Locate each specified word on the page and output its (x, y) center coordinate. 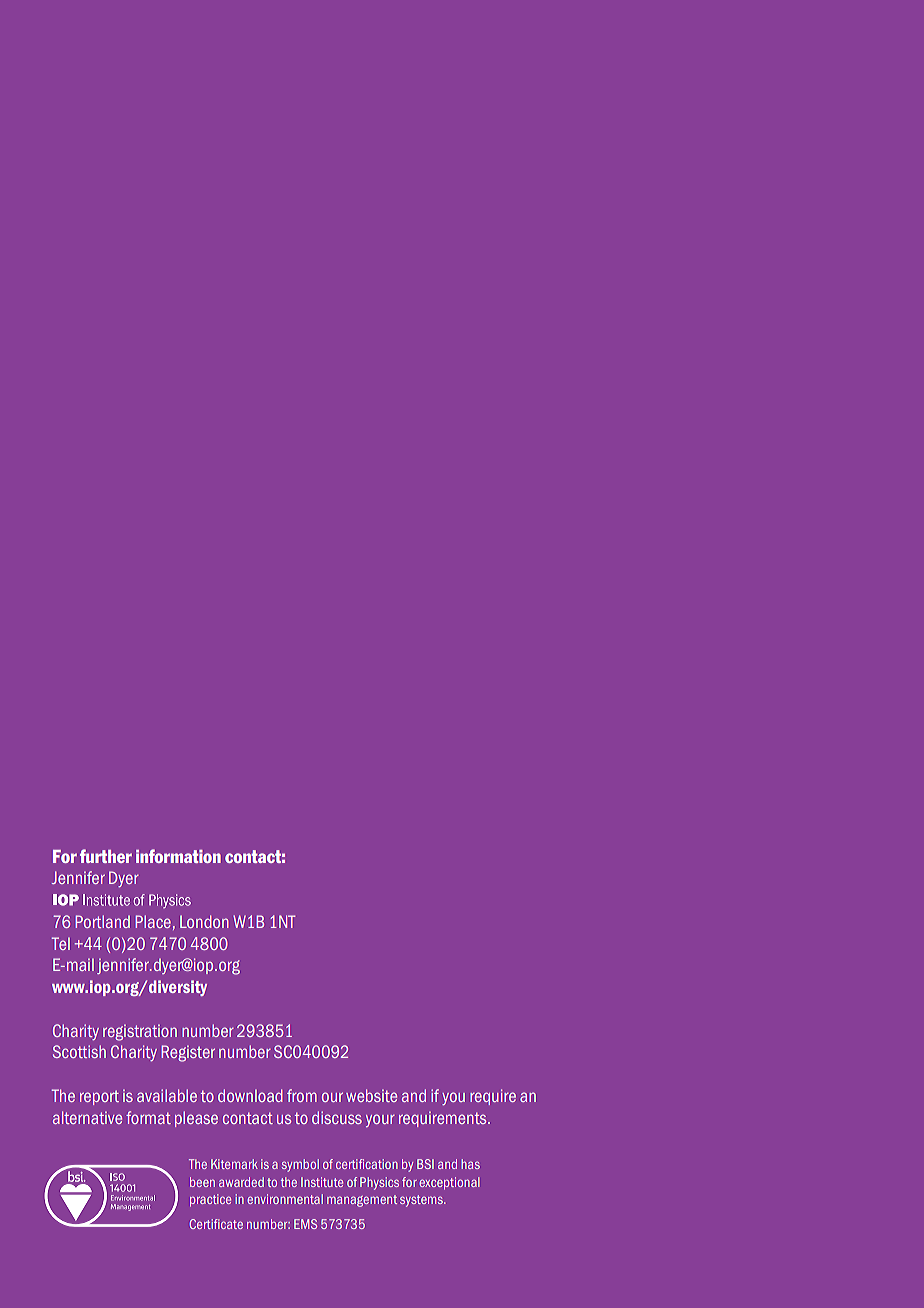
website (371, 1095)
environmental (285, 1199)
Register (188, 1053)
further (106, 856)
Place (153, 921)
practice (210, 1200)
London (204, 921)
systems (422, 1201)
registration (140, 1032)
